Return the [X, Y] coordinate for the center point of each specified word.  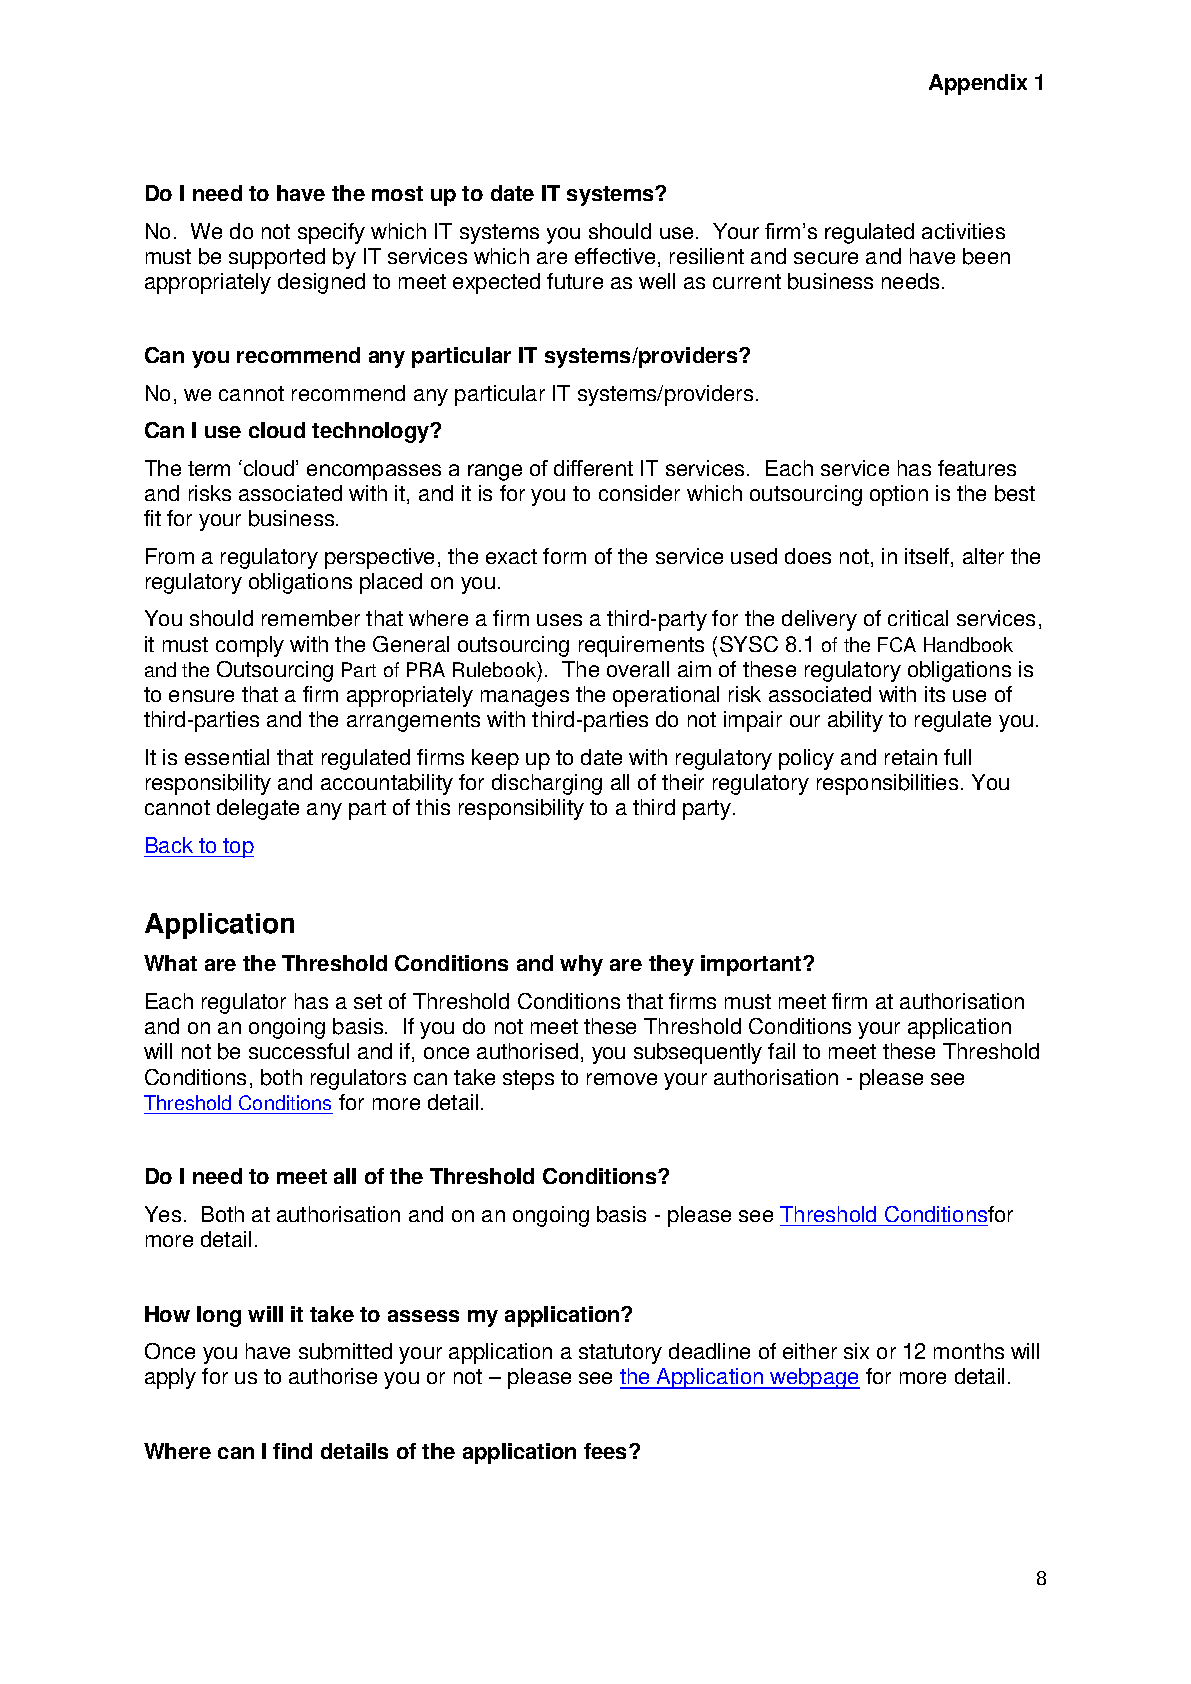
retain [911, 757]
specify [331, 233]
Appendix [978, 84]
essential [227, 757]
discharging [547, 784]
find [292, 1451]
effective [615, 256]
